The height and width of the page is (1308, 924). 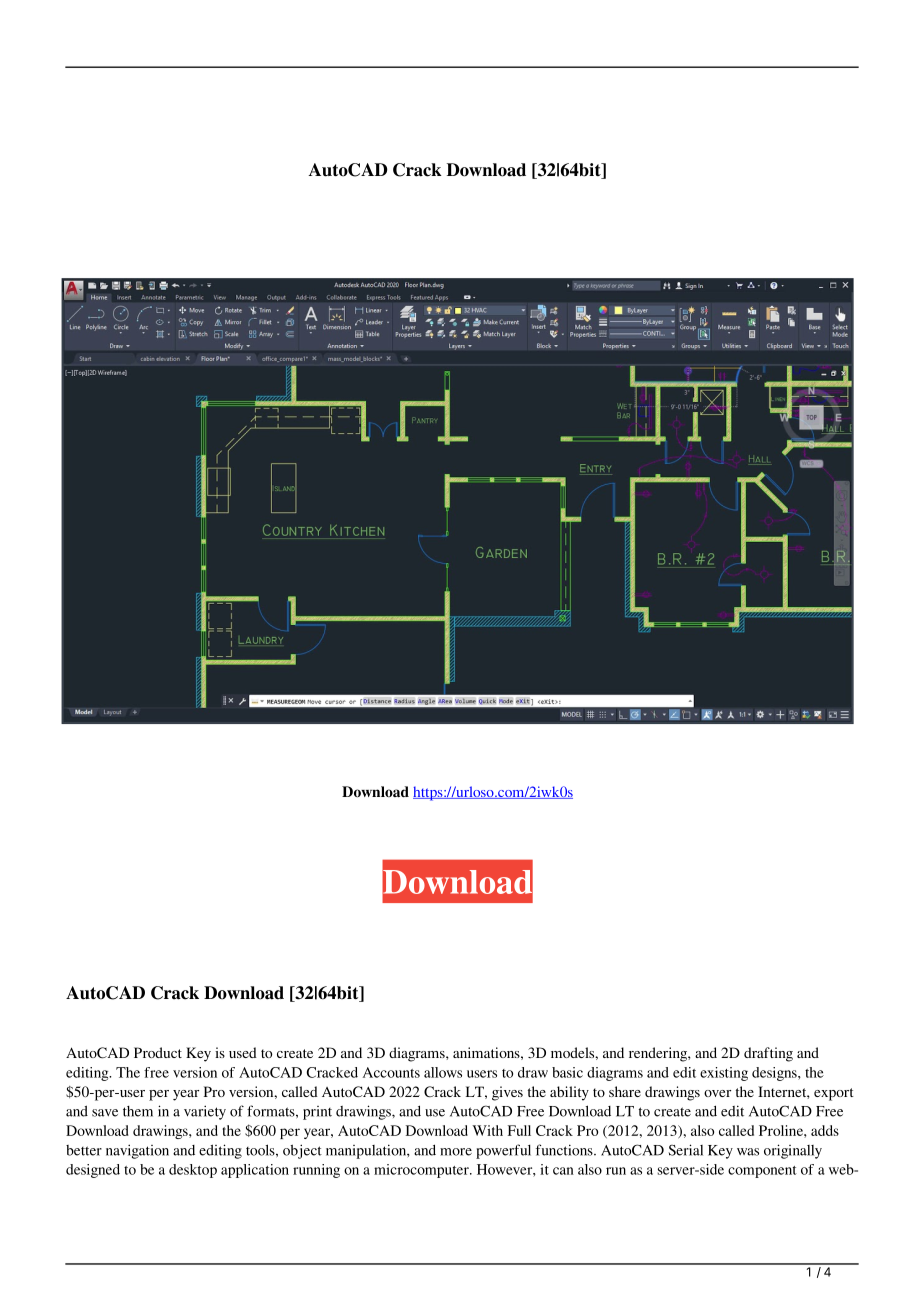 What do you see at coordinates (443, 1072) in the page?
I see `allows` at bounding box center [443, 1072].
